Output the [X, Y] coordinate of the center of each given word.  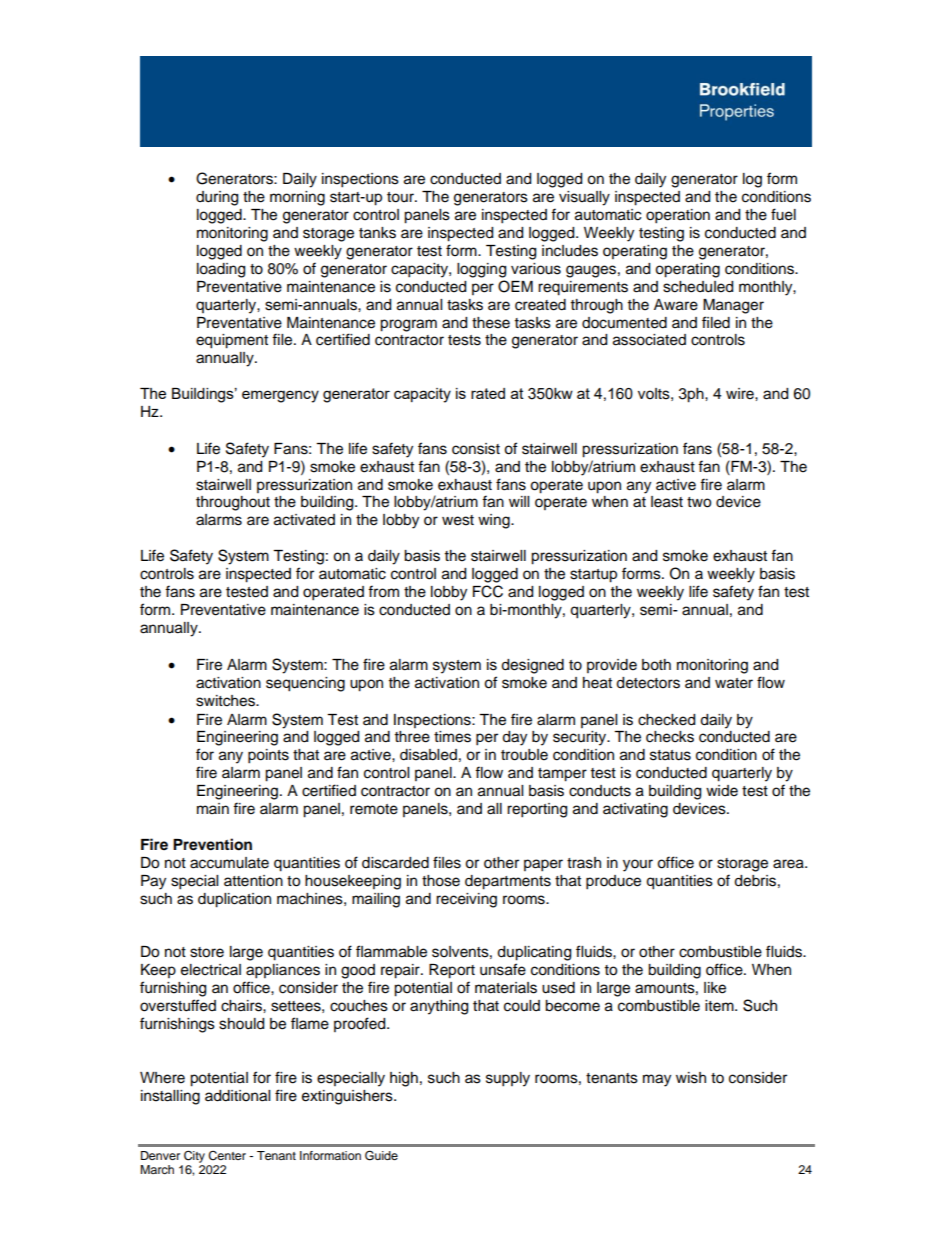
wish [691, 1078]
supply [508, 1079]
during [217, 198]
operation [678, 216]
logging [481, 270]
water [734, 683]
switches [226, 701]
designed [532, 666]
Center [227, 1156]
